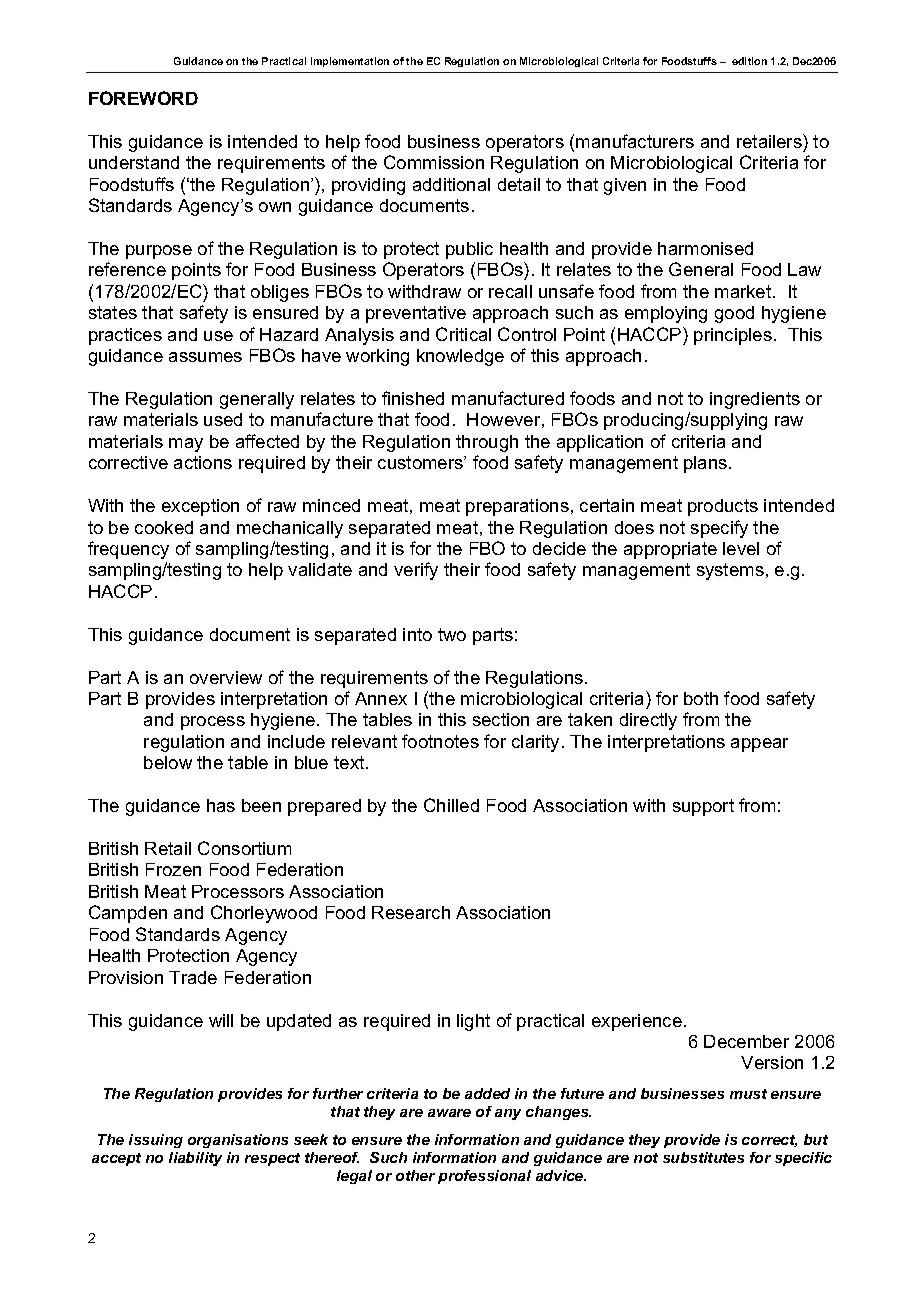 The image size is (924, 1308). What do you see at coordinates (226, 677) in the screenshot?
I see `overview` at bounding box center [226, 677].
